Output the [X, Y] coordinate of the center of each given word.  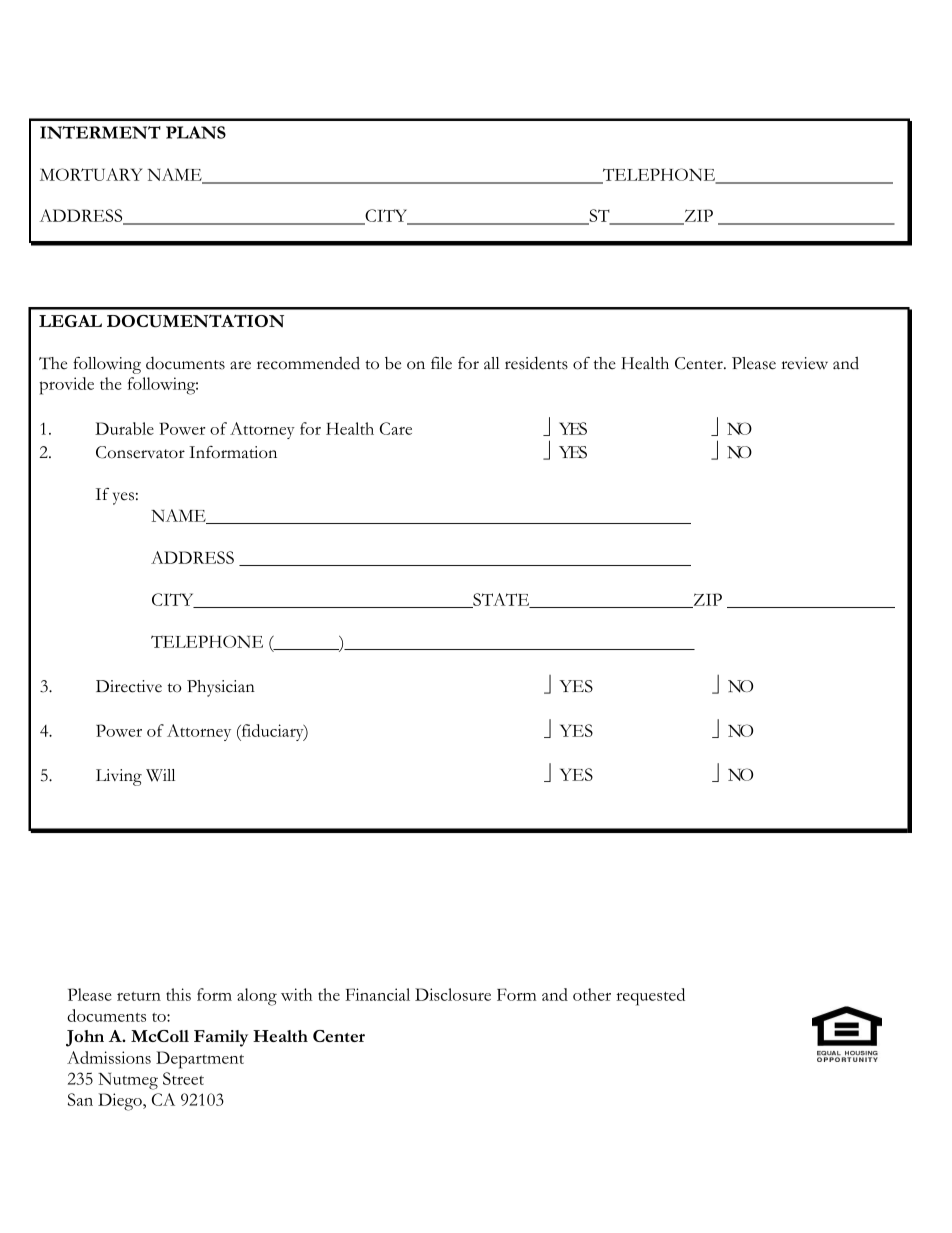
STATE [501, 600]
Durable [124, 428]
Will [160, 775]
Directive [129, 686]
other [592, 994]
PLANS [196, 132]
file [441, 363]
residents [536, 363]
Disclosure [453, 994]
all [492, 363]
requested [650, 997]
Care [396, 428]
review [804, 363]
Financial [377, 994]
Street [183, 1078]
